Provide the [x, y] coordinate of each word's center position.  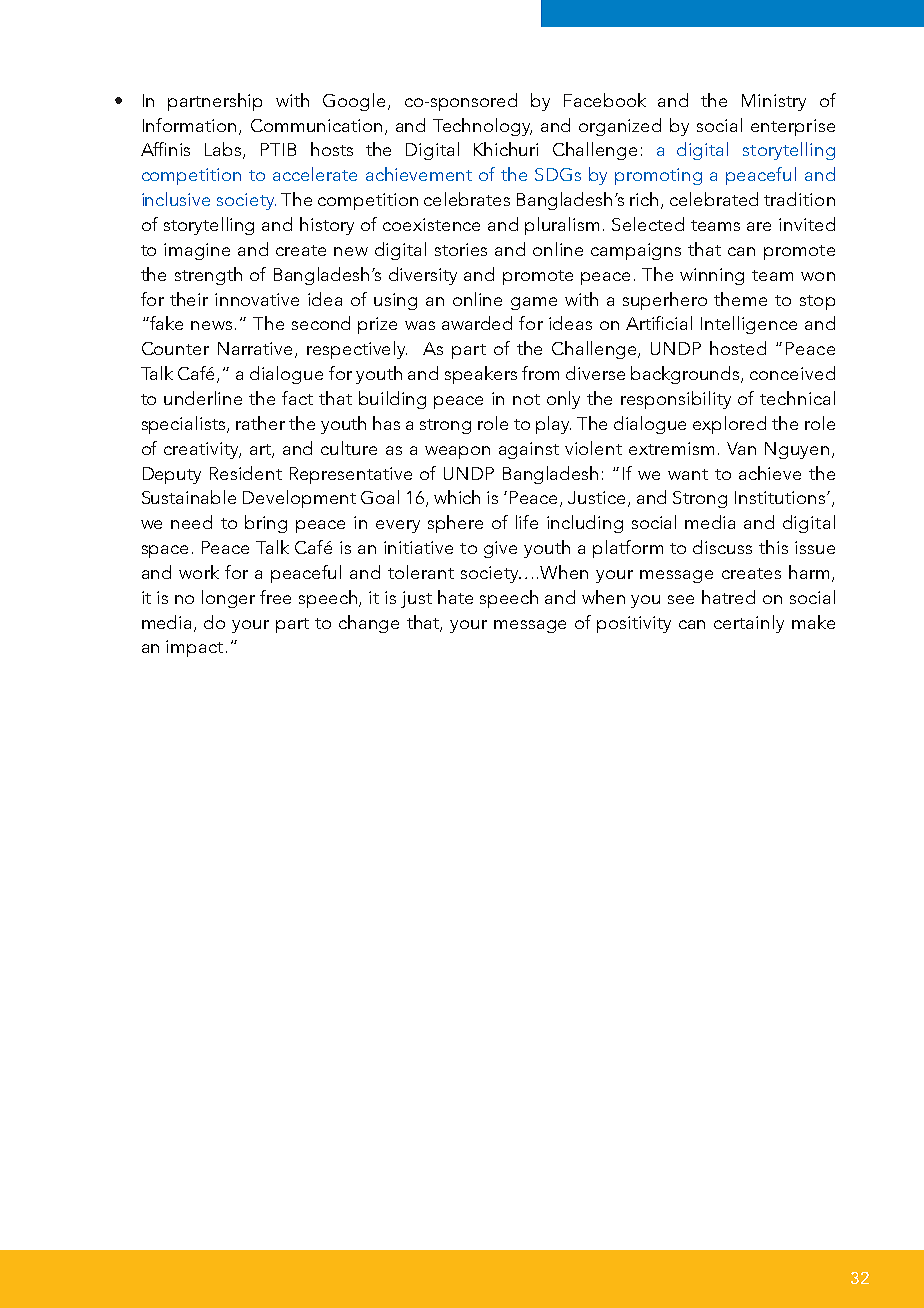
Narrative [257, 350]
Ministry [774, 102]
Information [189, 125]
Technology [482, 127]
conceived [792, 373]
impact [194, 648]
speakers [481, 375]
